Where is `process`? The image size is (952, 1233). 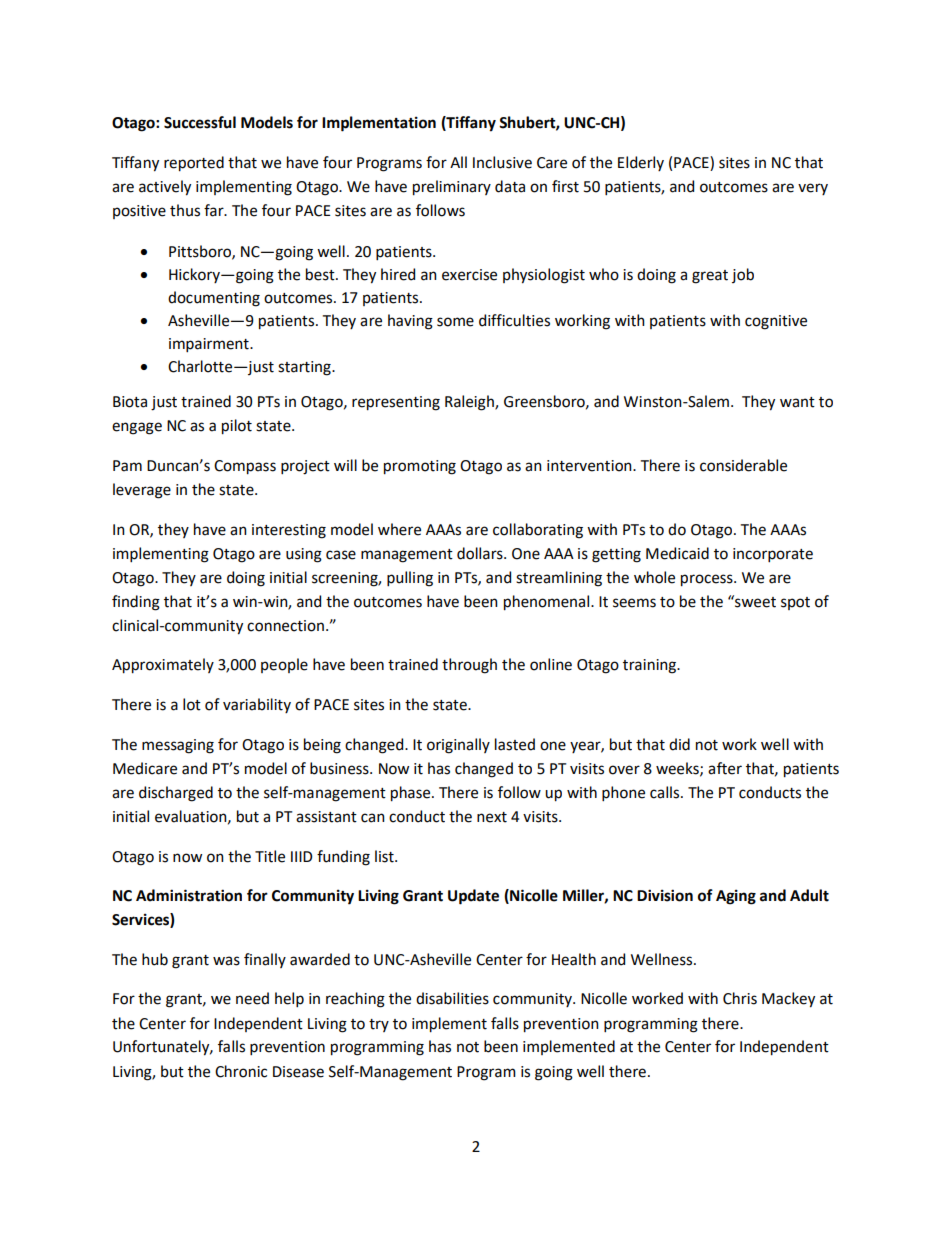 process is located at coordinates (708, 580).
